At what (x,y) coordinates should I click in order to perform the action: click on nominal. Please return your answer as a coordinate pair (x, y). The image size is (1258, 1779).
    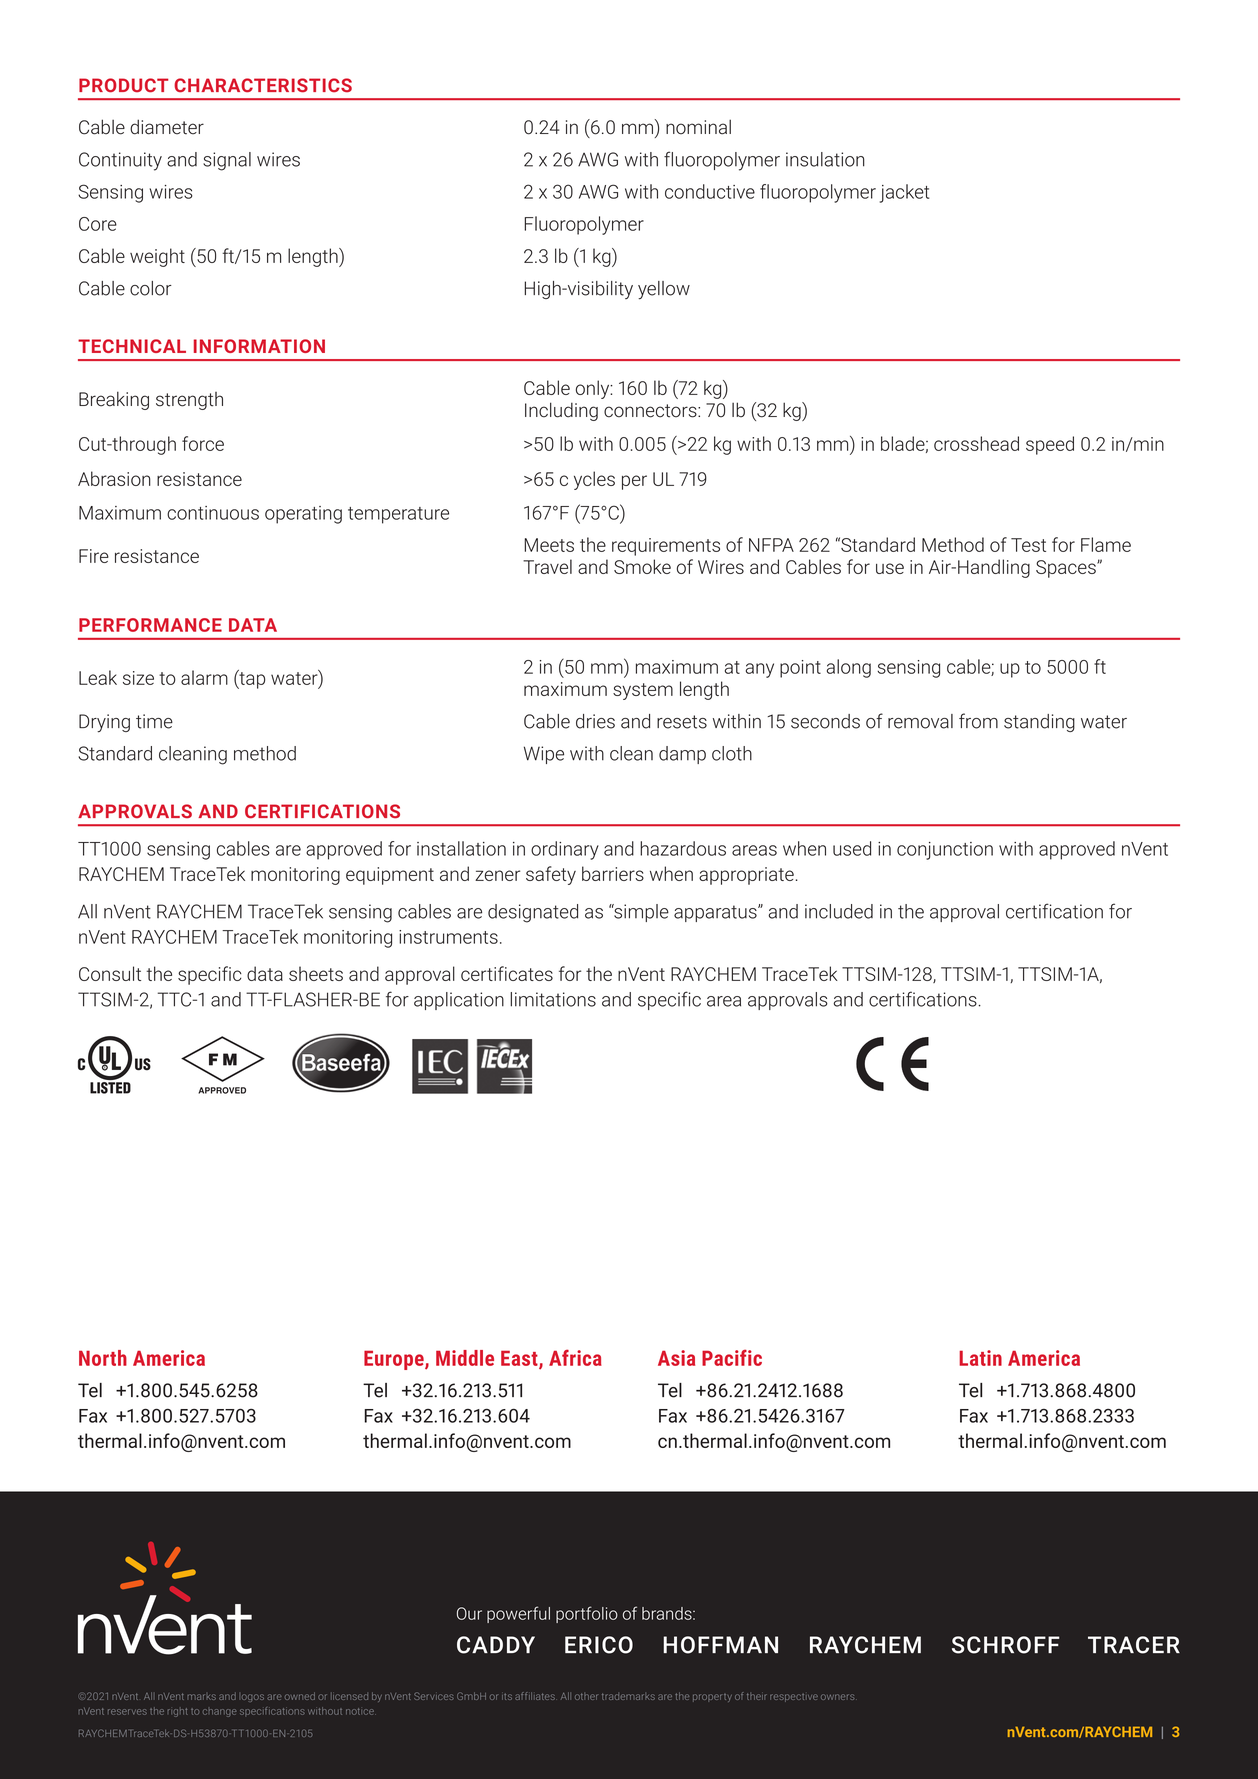
    Looking at the image, I should click on (698, 127).
